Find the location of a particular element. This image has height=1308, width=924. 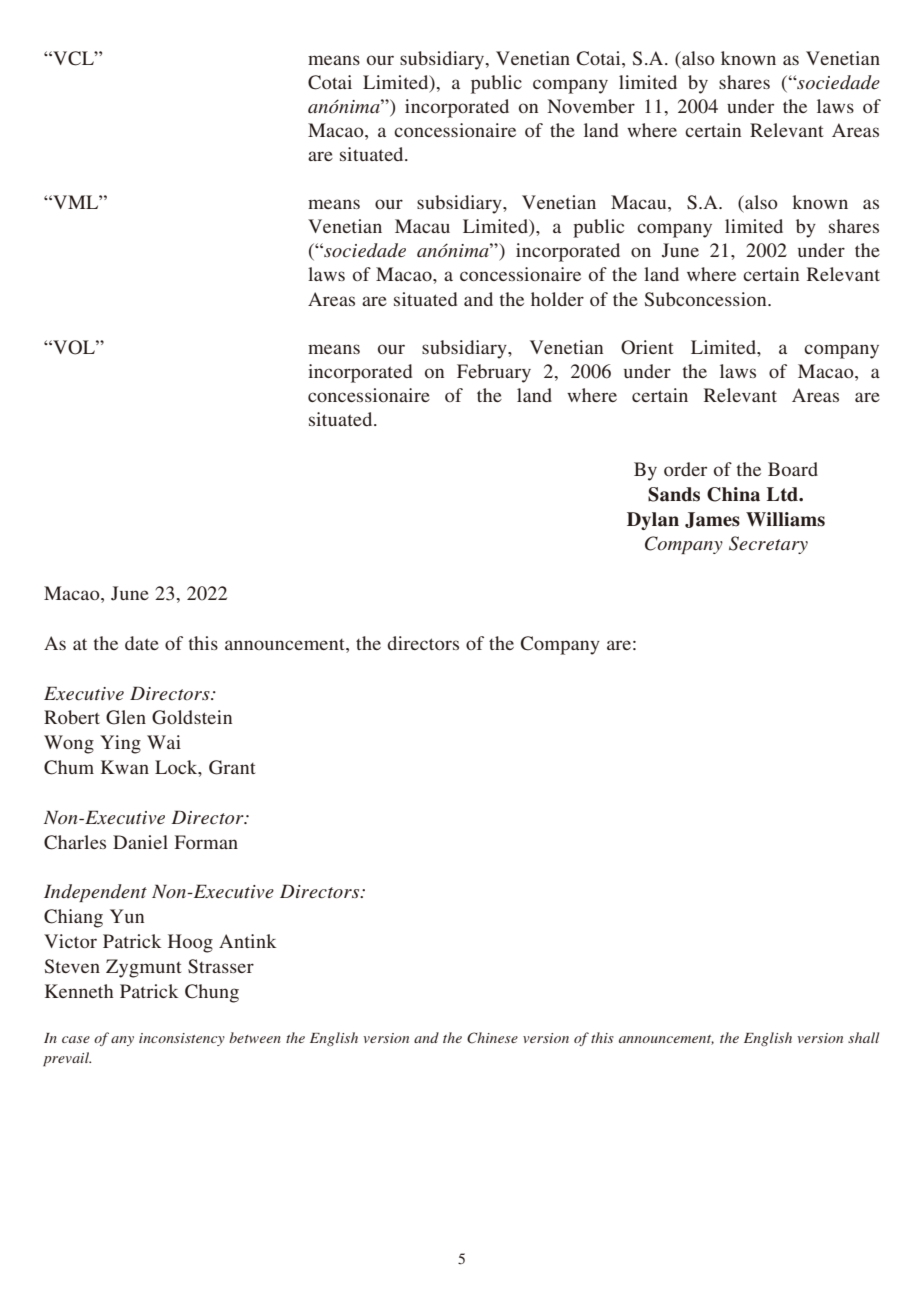

shall is located at coordinates (863, 1037).
